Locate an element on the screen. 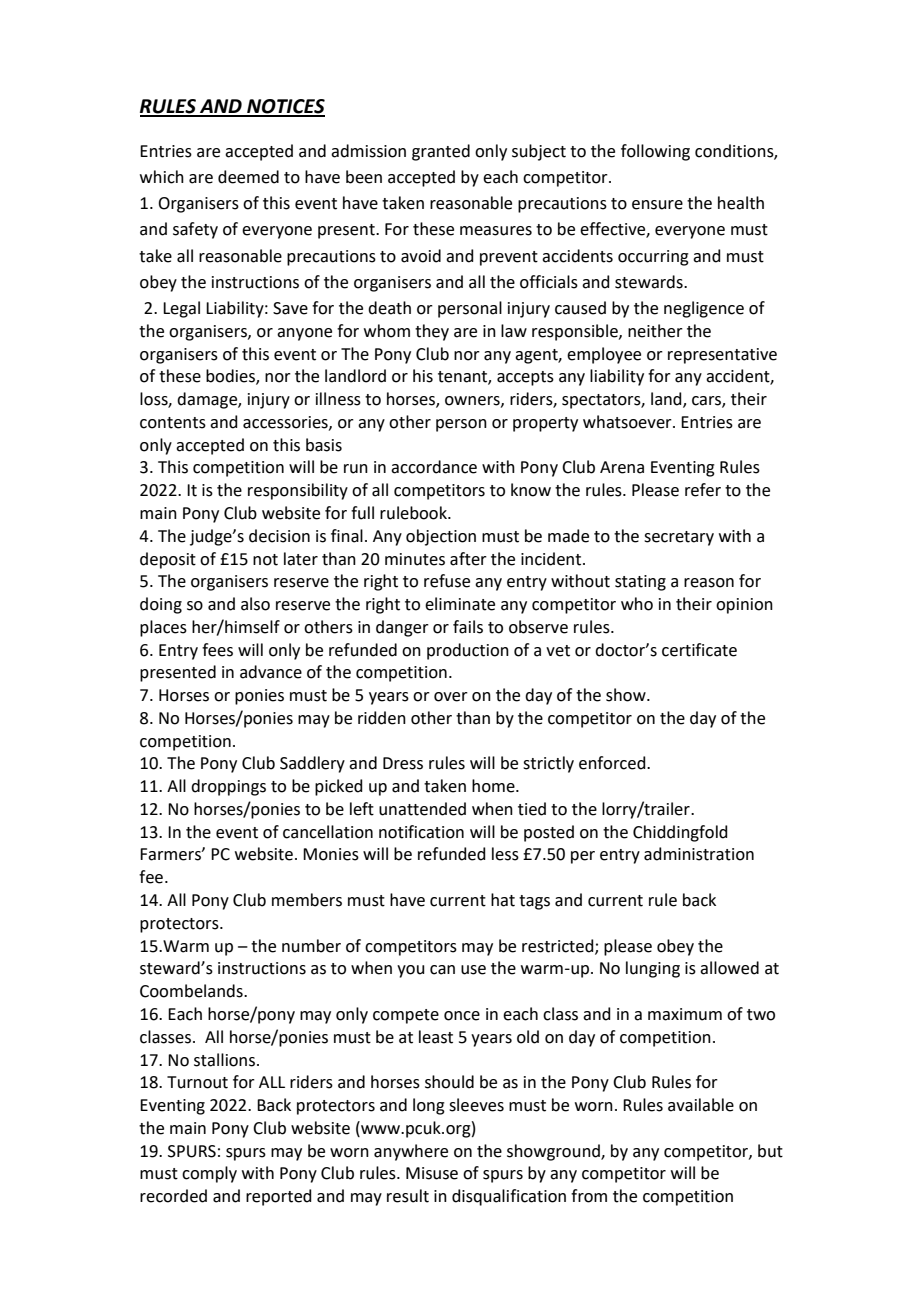  administration is located at coordinates (699, 854).
